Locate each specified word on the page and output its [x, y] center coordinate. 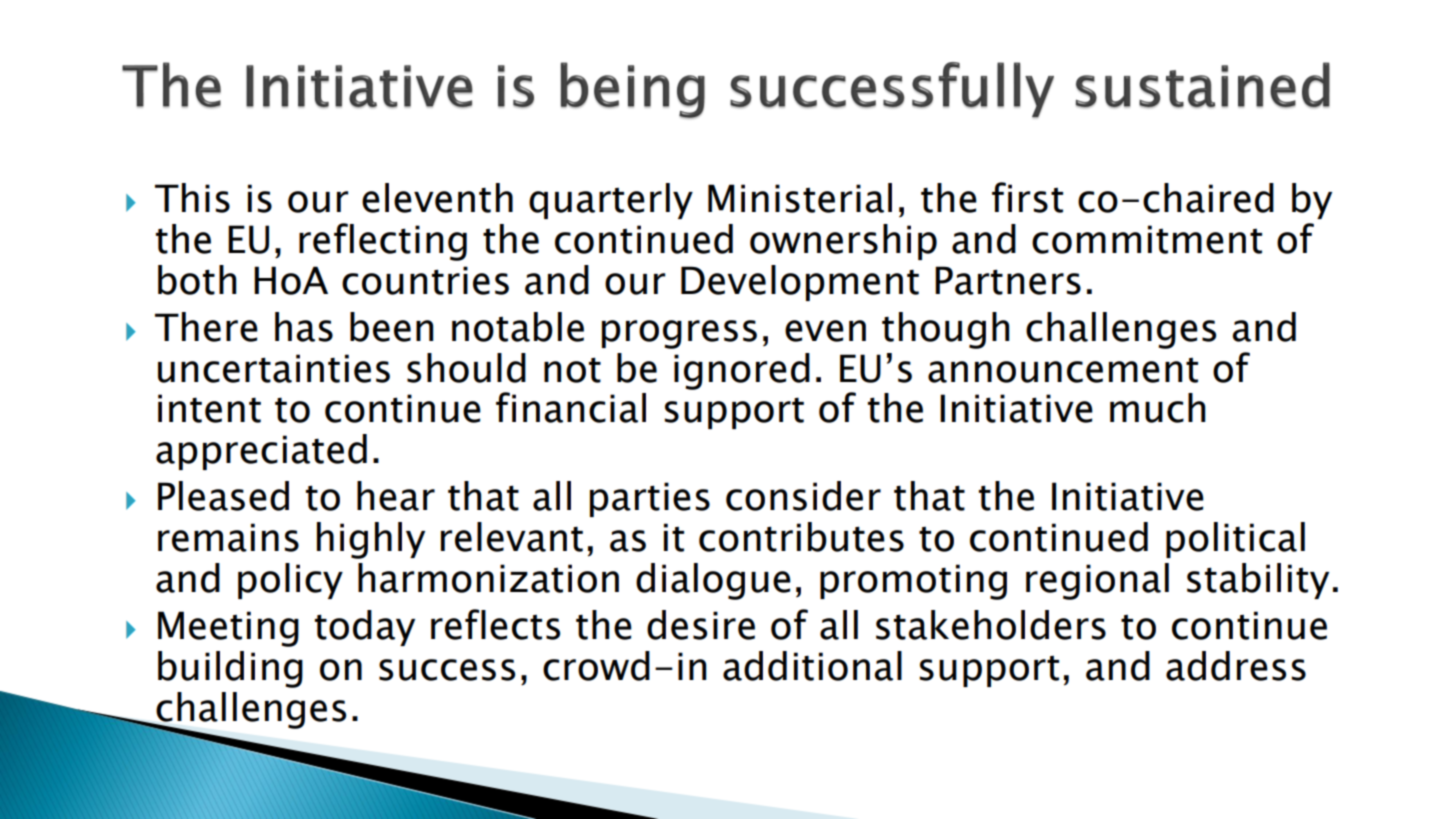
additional [812, 666]
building [230, 669]
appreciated [261, 452]
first [1027, 197]
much [1158, 408]
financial [571, 407]
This [192, 198]
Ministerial [800, 198]
